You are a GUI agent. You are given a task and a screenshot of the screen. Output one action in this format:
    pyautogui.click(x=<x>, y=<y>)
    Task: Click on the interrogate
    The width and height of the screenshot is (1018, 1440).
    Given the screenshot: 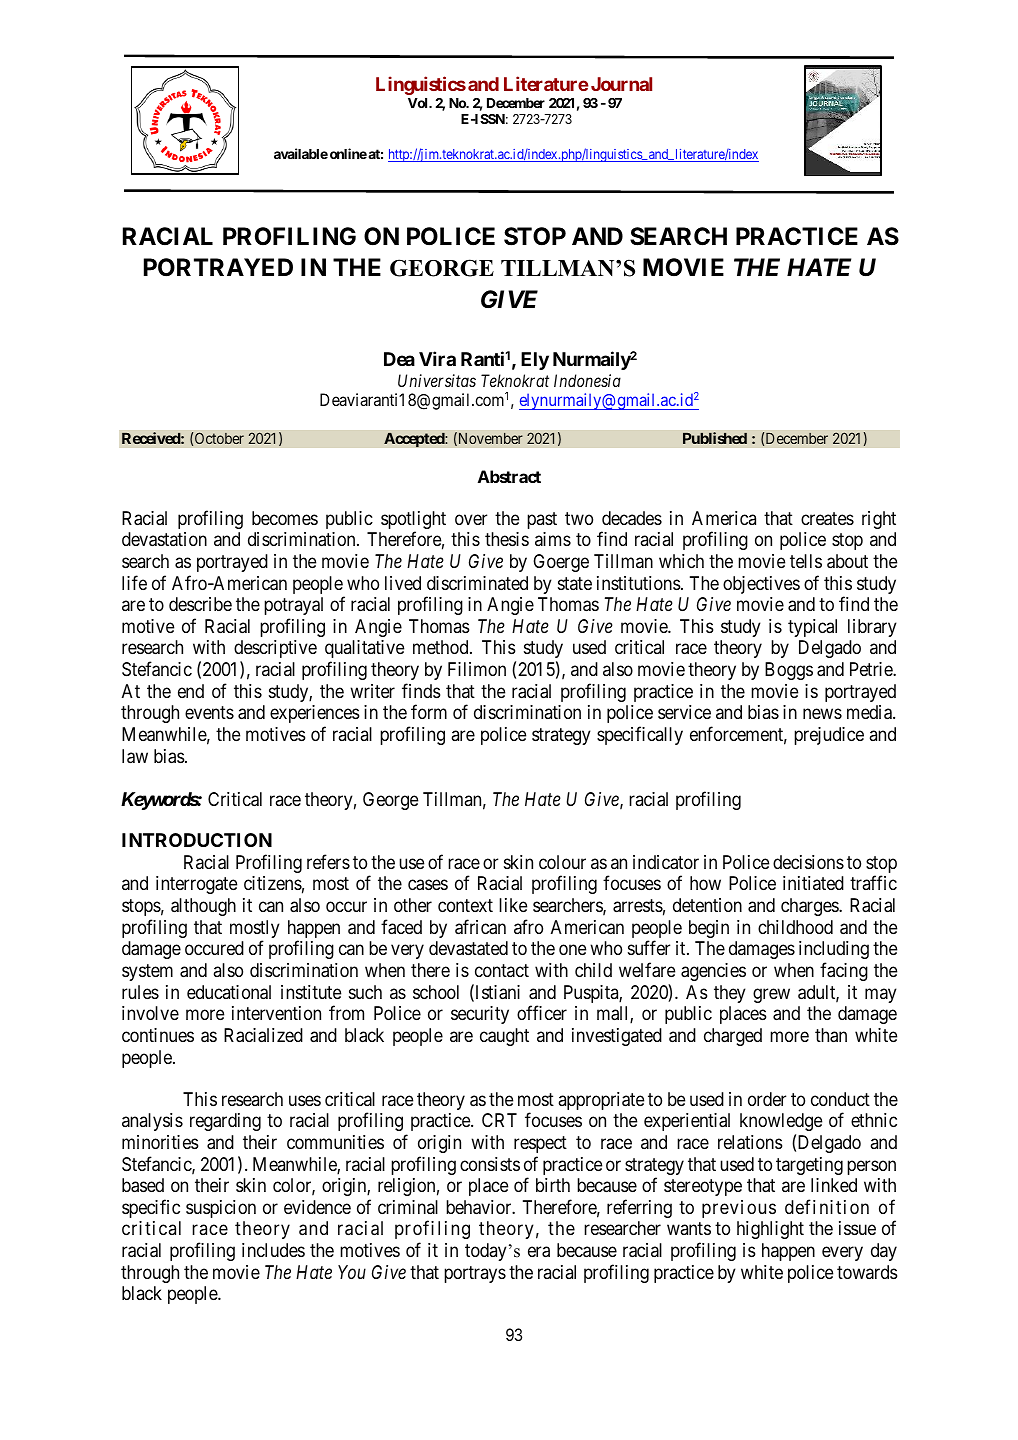 What is the action you would take?
    pyautogui.click(x=196, y=885)
